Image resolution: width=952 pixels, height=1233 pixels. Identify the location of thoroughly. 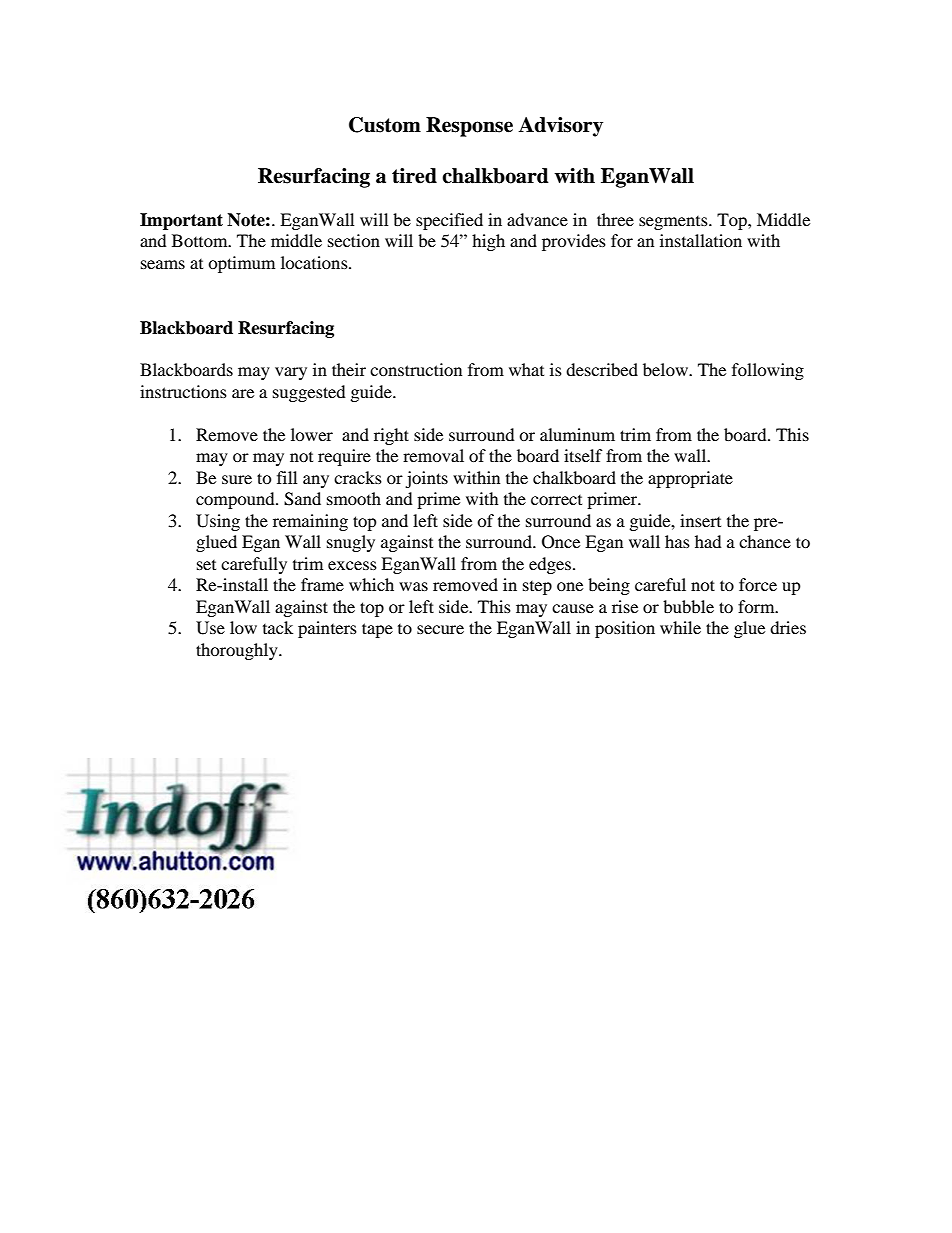
(238, 651).
